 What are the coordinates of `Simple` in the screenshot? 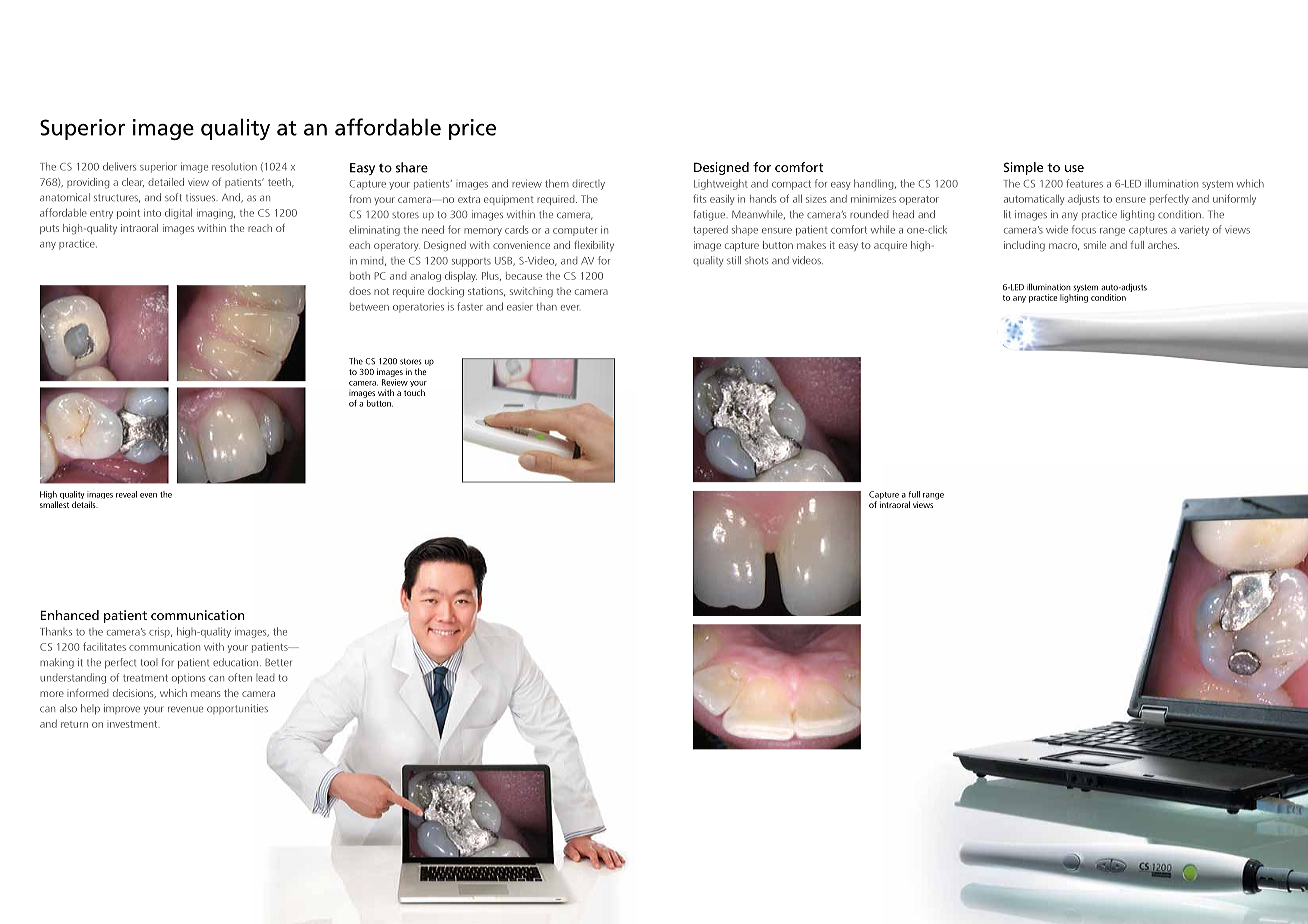 It's located at (1023, 168).
